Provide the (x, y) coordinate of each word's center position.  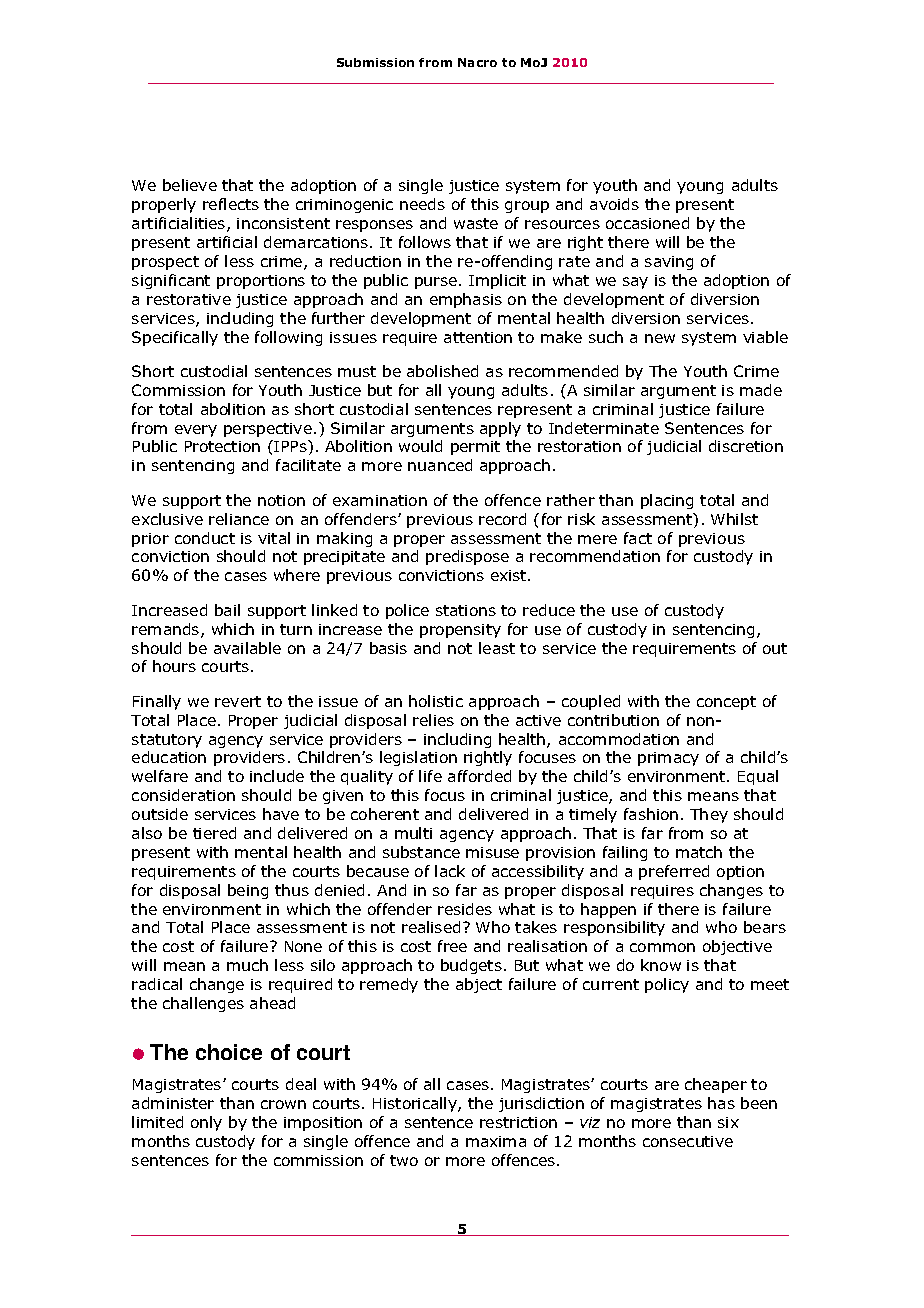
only (206, 1123)
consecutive (688, 1141)
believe (190, 185)
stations (466, 610)
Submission (375, 62)
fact (638, 538)
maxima (496, 1141)
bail (227, 610)
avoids (614, 204)
